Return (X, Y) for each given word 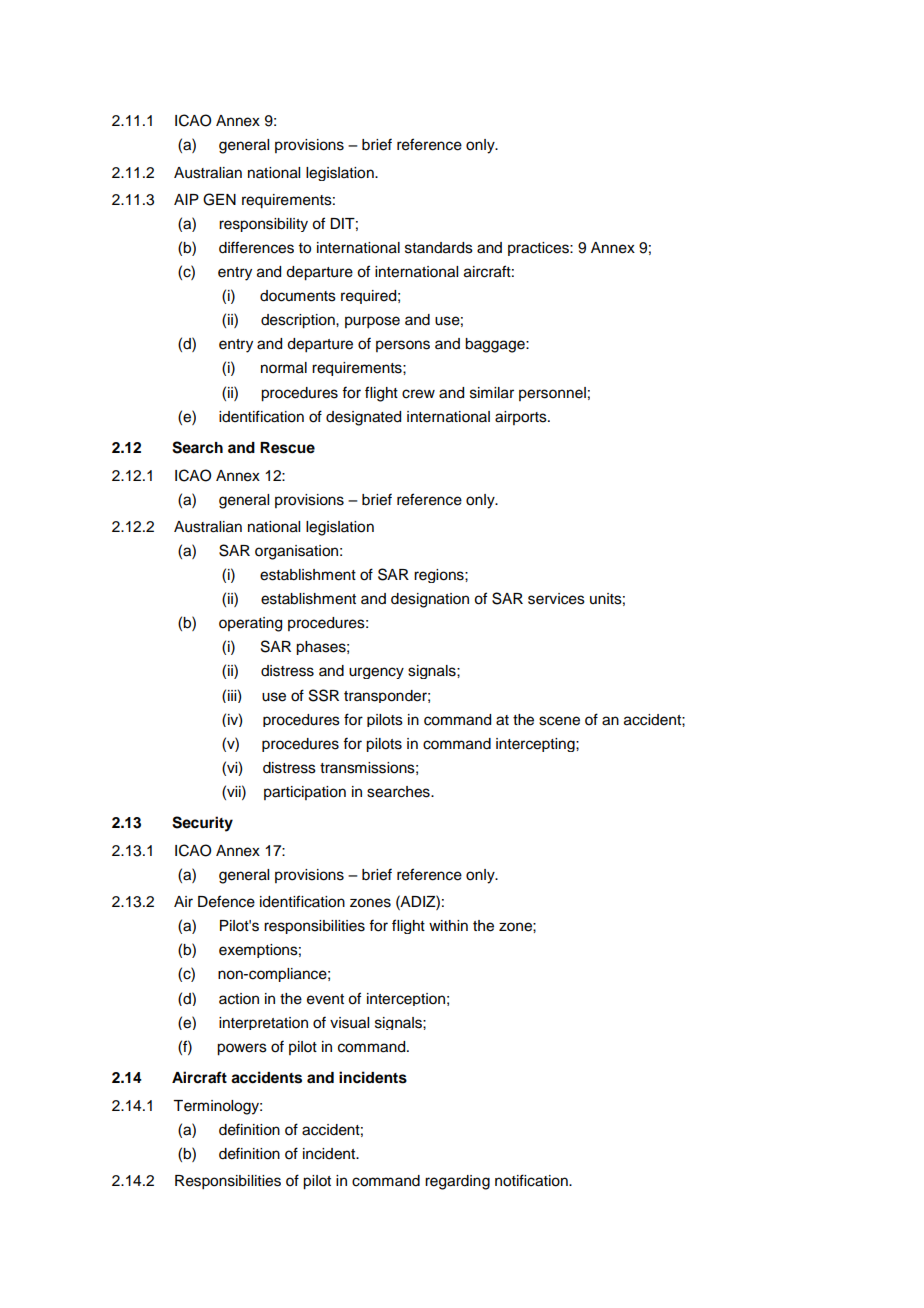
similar (492, 393)
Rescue (287, 448)
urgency (376, 673)
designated (363, 418)
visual (349, 1023)
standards (439, 248)
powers (242, 1049)
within (448, 925)
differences (256, 247)
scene (559, 721)
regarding (457, 1182)
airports (522, 418)
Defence (226, 901)
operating (250, 624)
